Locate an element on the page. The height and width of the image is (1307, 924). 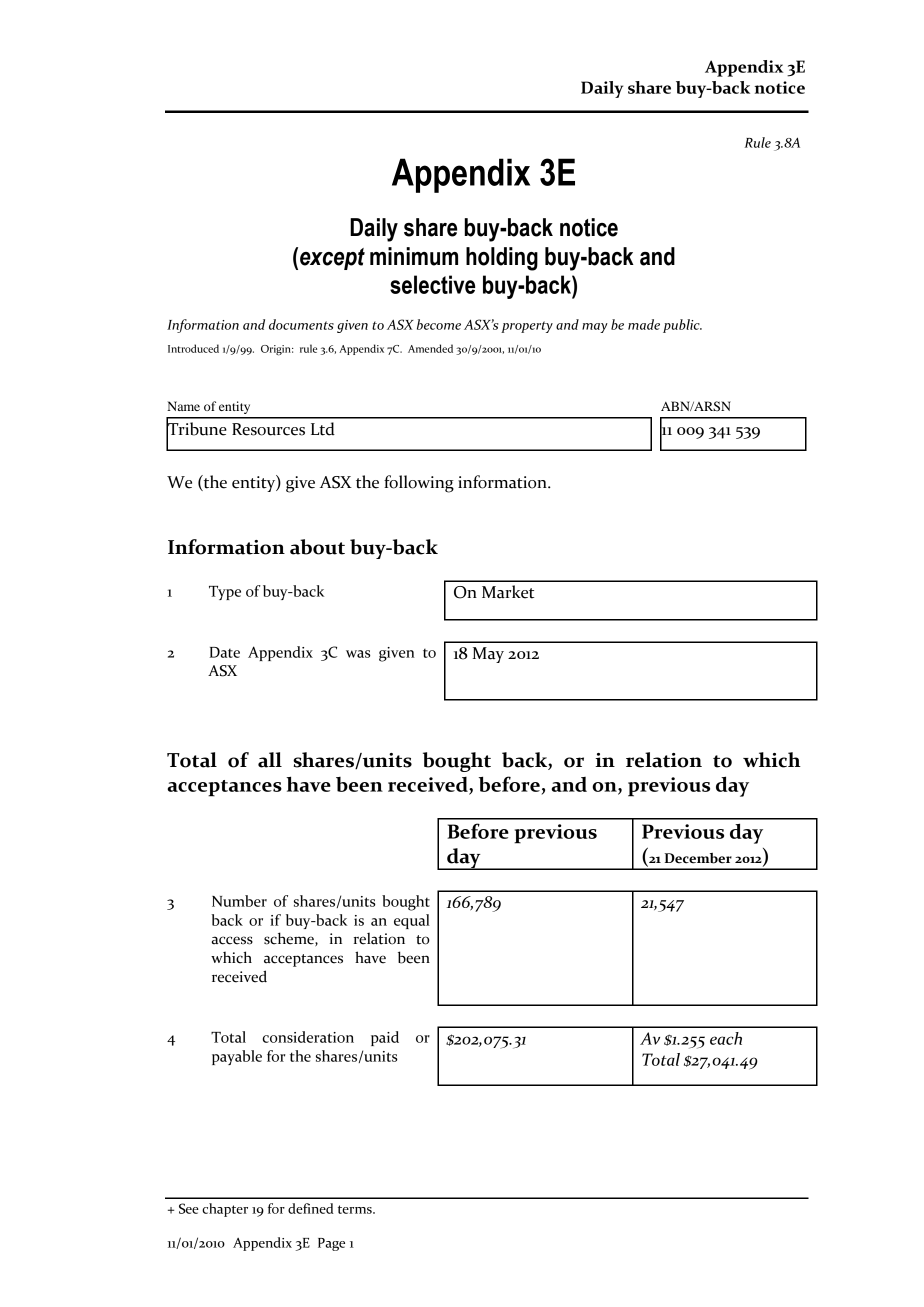
documents is located at coordinates (301, 324).
